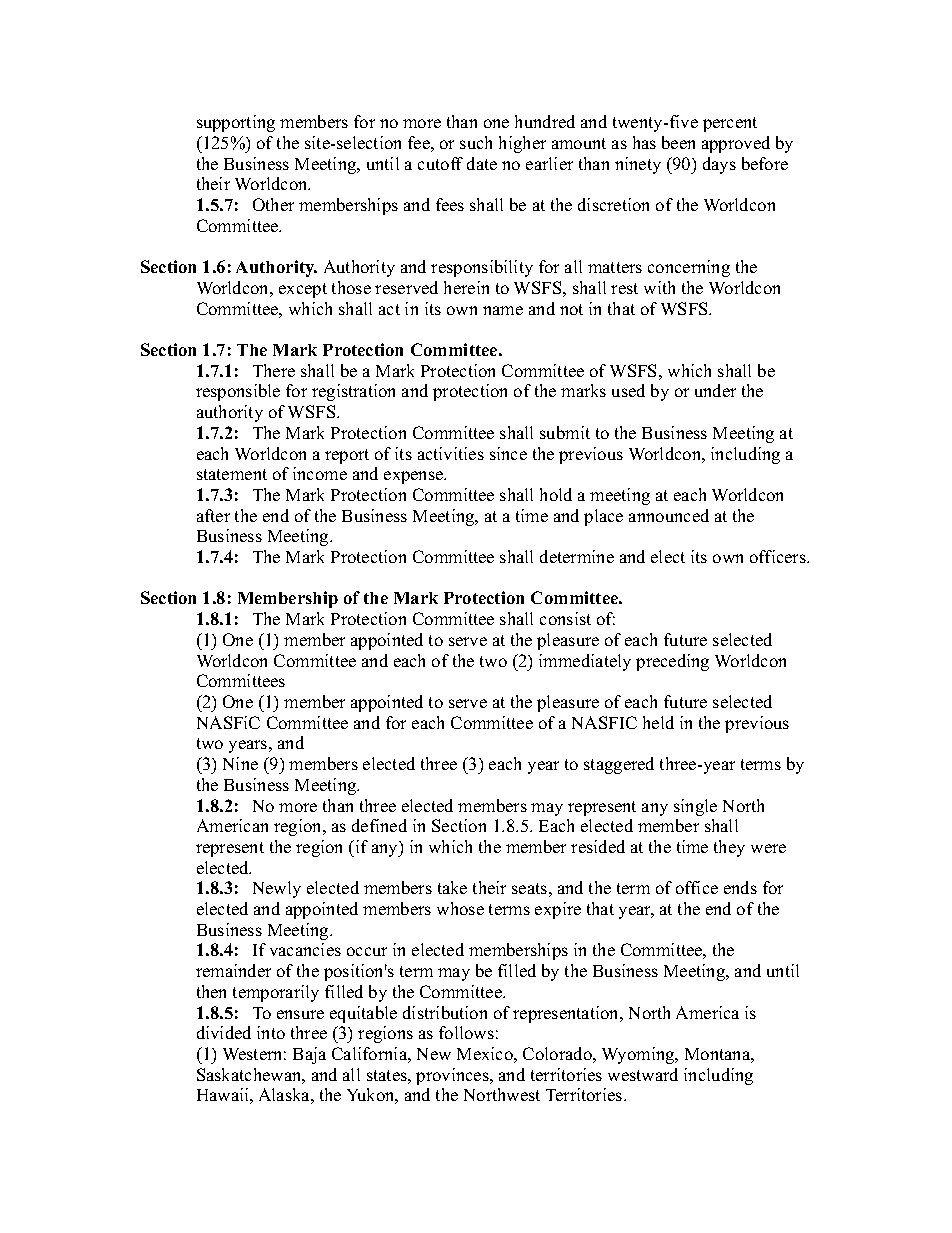 The image size is (952, 1233). I want to click on under, so click(715, 390).
